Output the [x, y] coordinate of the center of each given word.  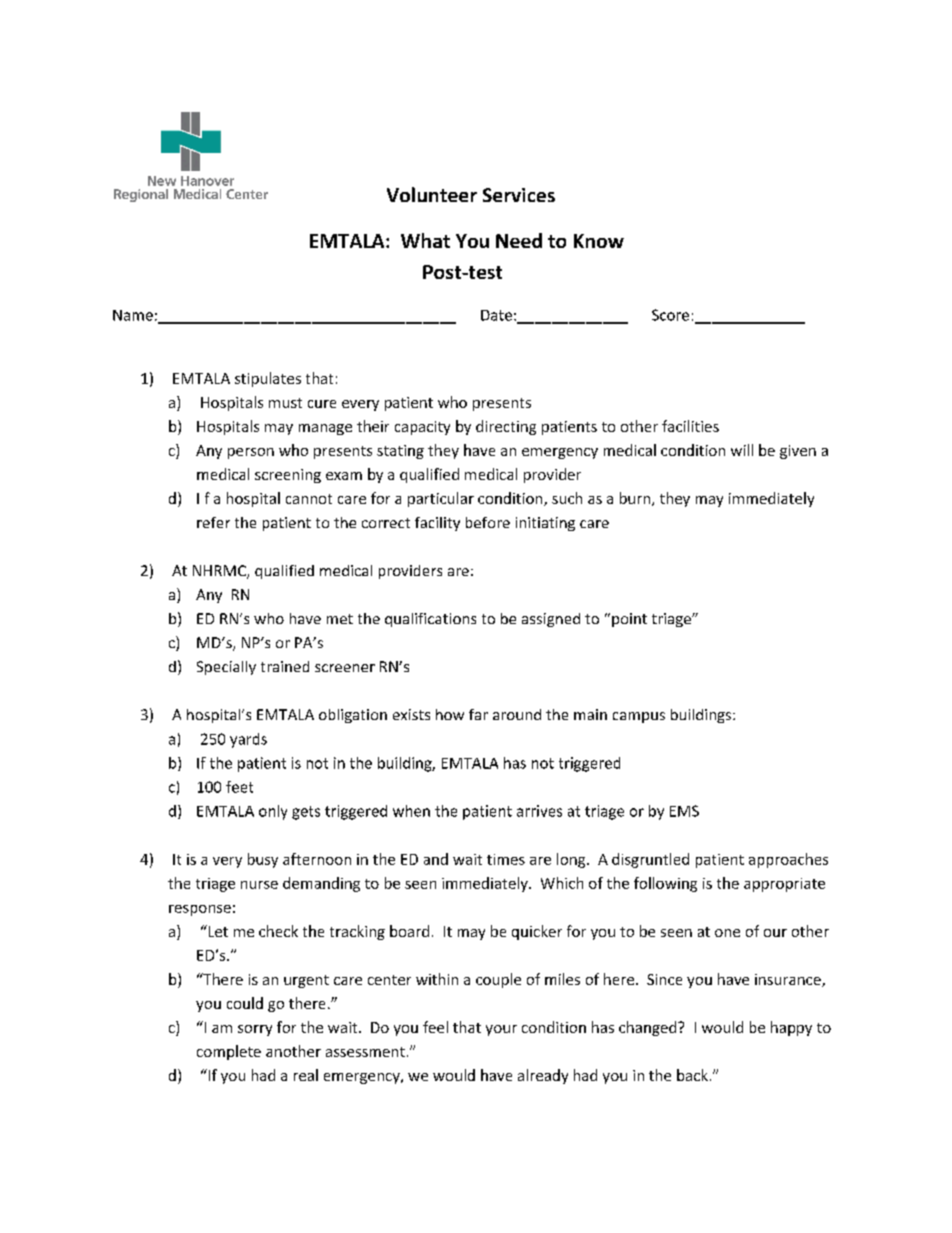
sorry [255, 1030]
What [425, 240]
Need [519, 240]
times [506, 859]
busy [263, 860]
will [742, 450]
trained [285, 666]
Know [599, 241]
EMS [684, 811]
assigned [551, 620]
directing [506, 427]
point [629, 620]
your [501, 1030]
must [285, 403]
